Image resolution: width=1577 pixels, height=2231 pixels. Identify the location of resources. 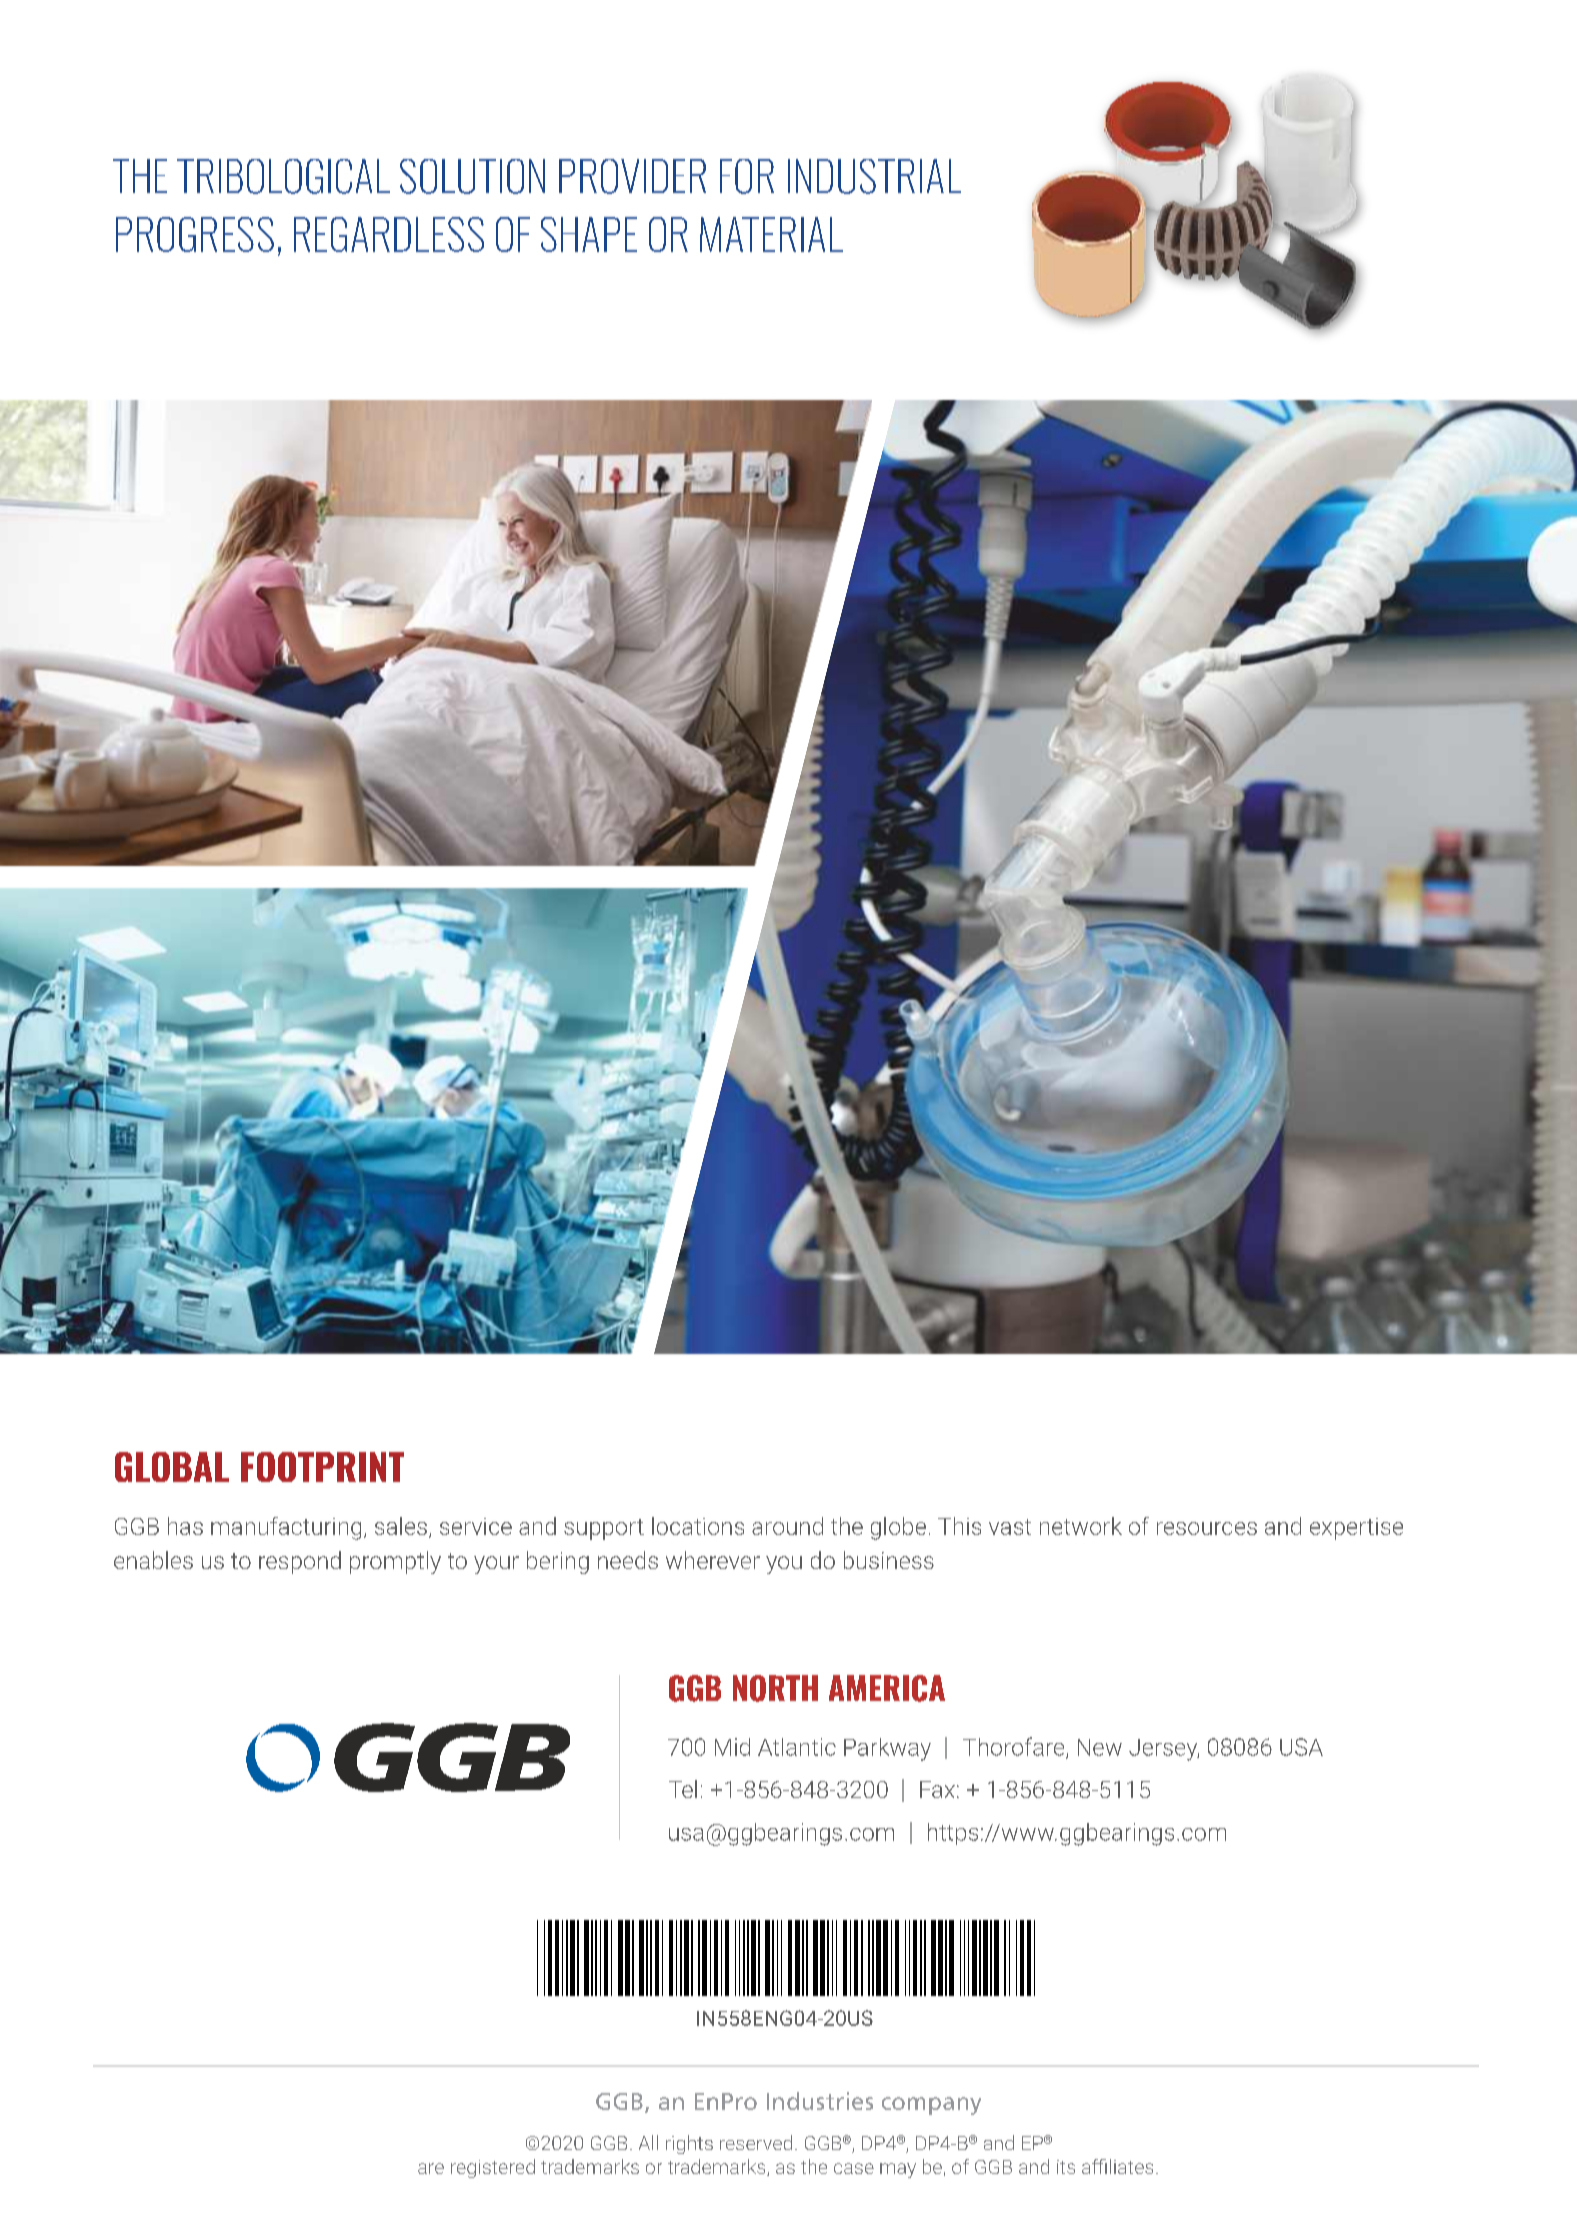
(1207, 1528).
